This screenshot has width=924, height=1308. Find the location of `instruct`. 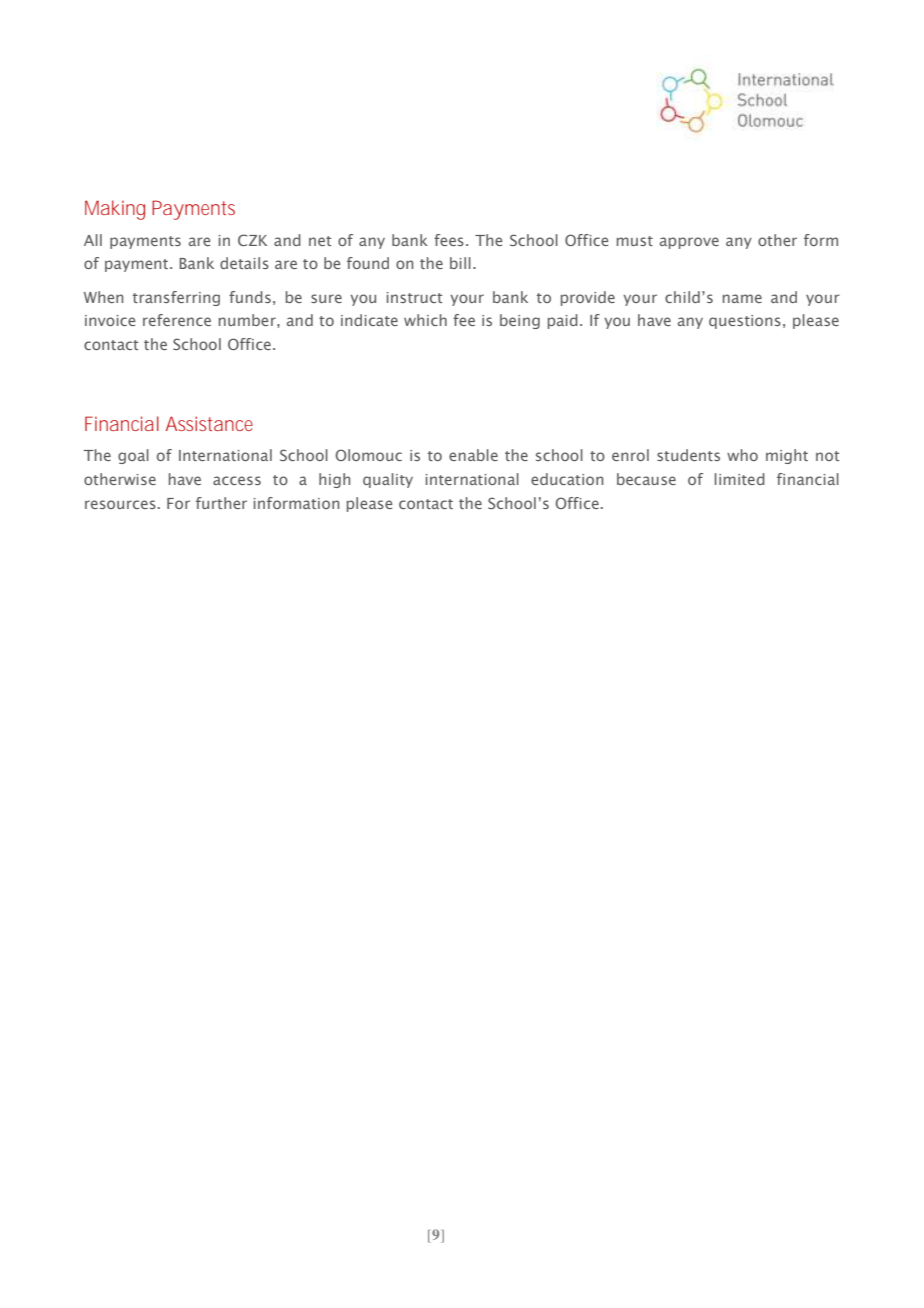

instruct is located at coordinates (414, 297).
